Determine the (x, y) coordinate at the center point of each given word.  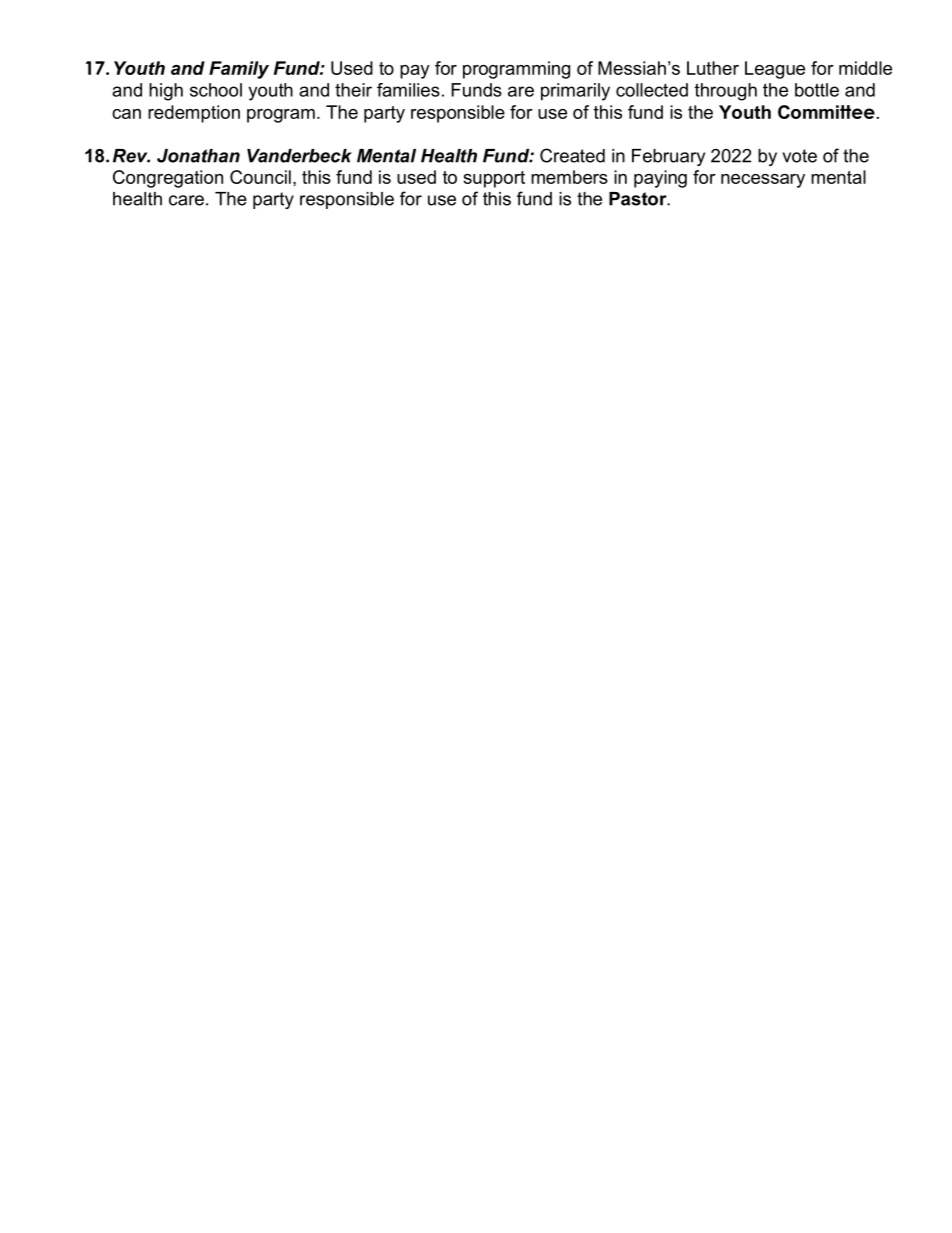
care (186, 200)
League (775, 70)
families (408, 90)
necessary (763, 181)
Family (239, 70)
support (494, 179)
